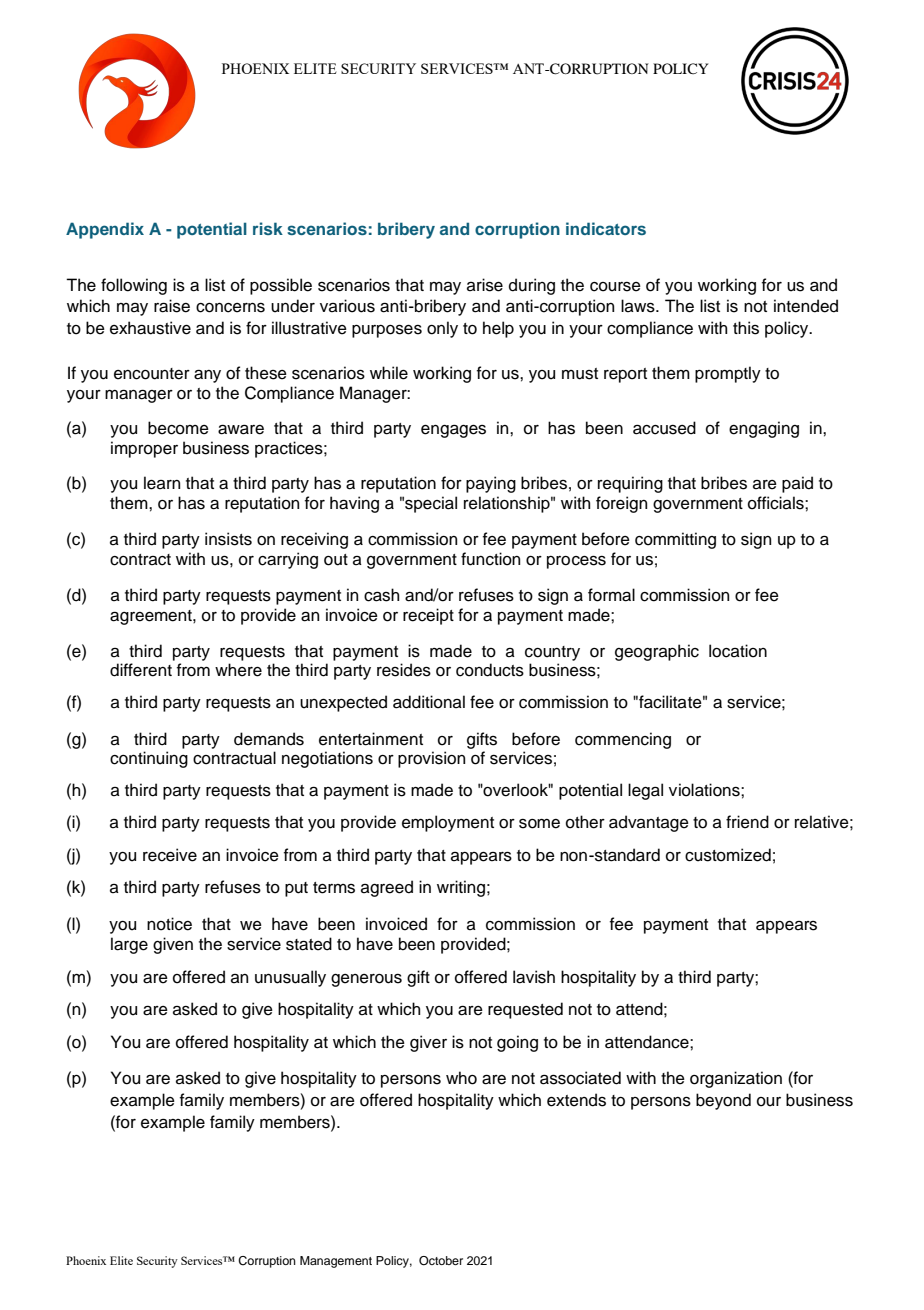 Image resolution: width=924 pixels, height=1310 pixels. I want to click on provision, so click(431, 759).
